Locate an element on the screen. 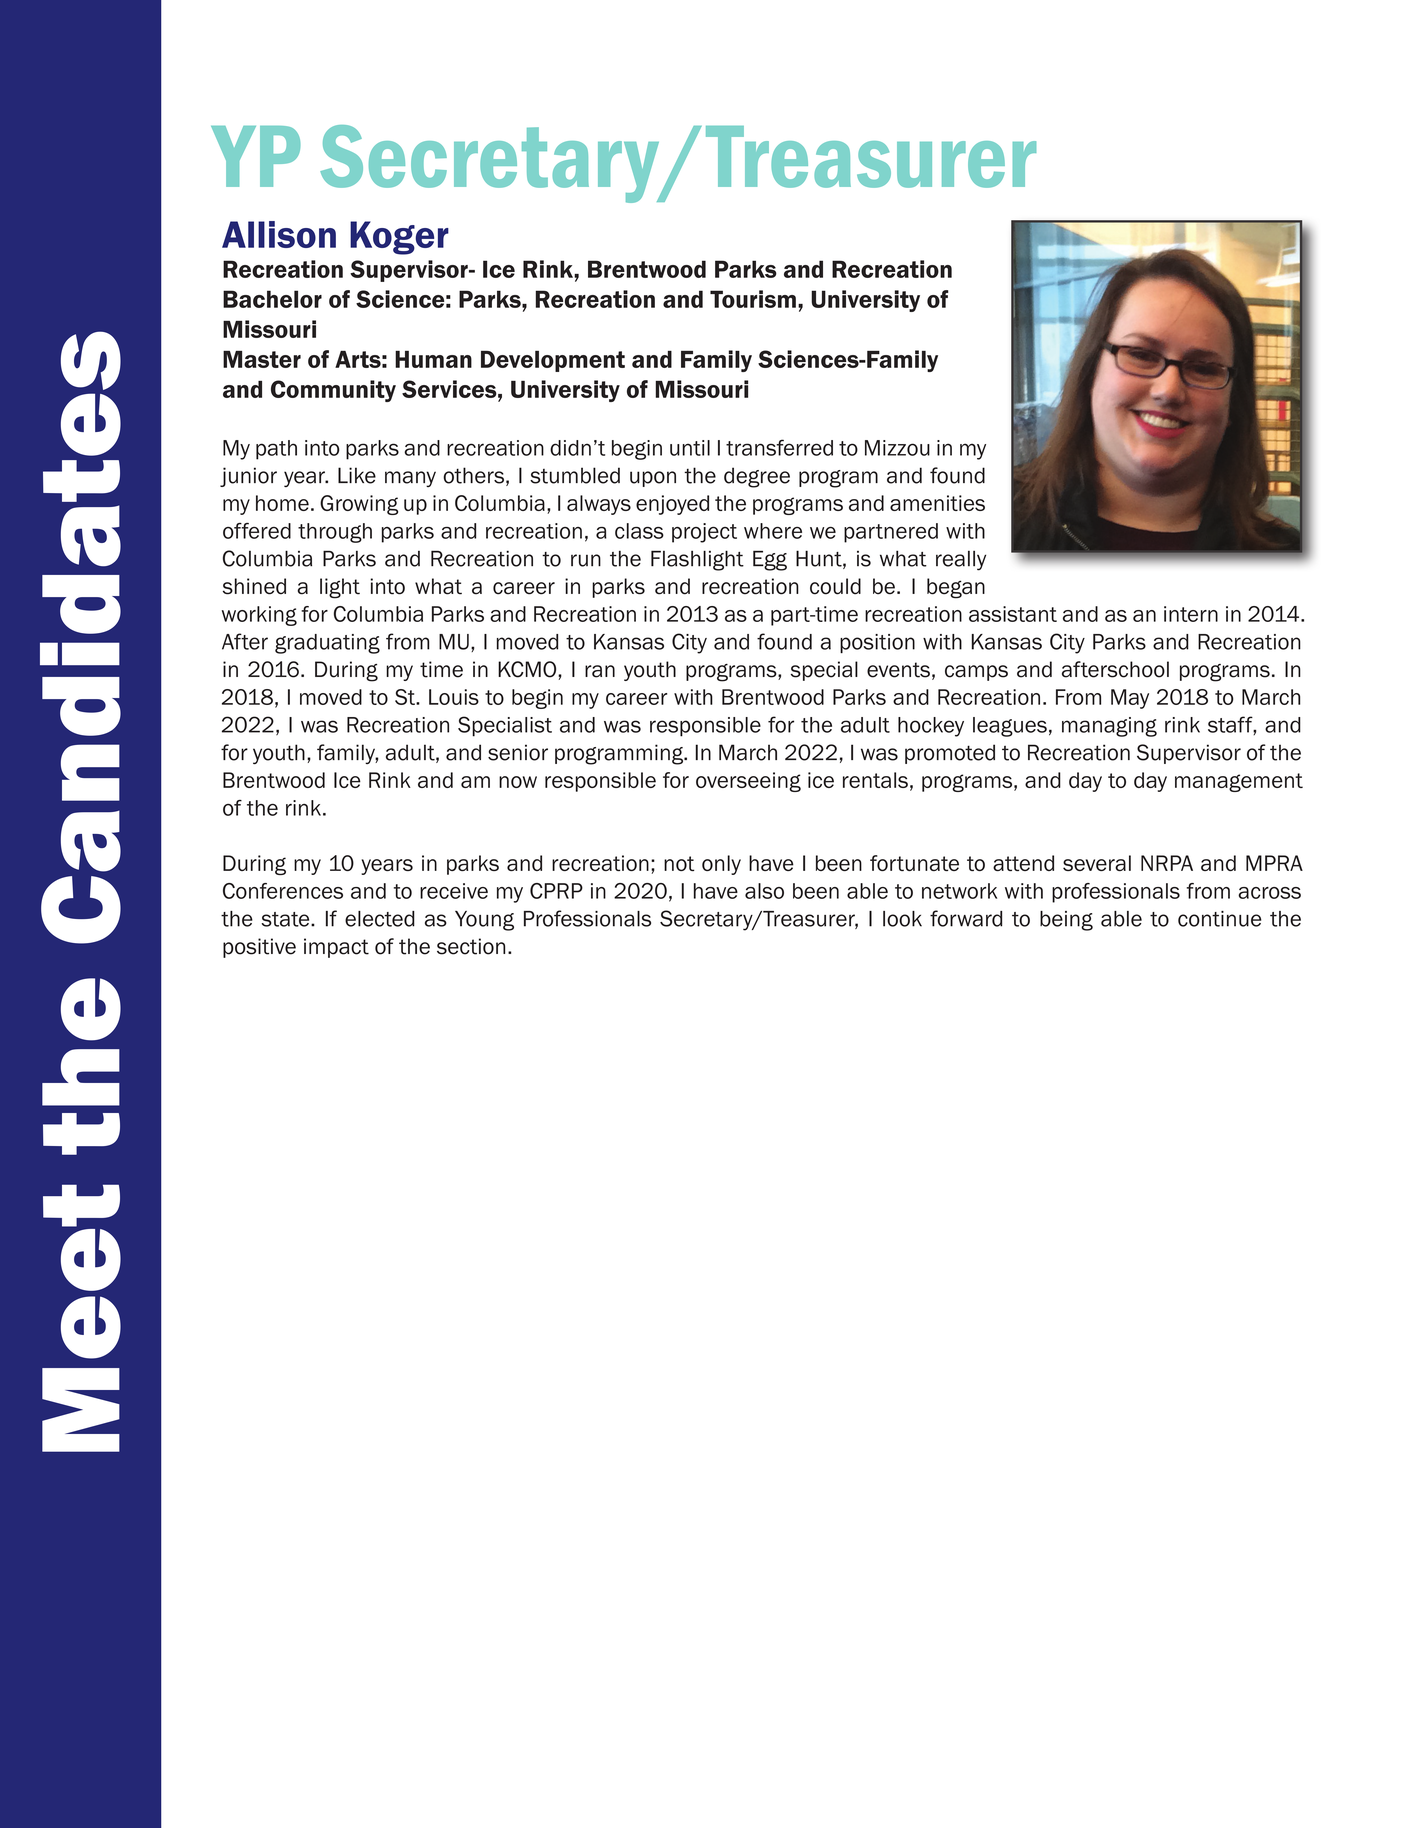 This screenshot has width=1413, height=1828. Mizzou is located at coordinates (897, 448).
